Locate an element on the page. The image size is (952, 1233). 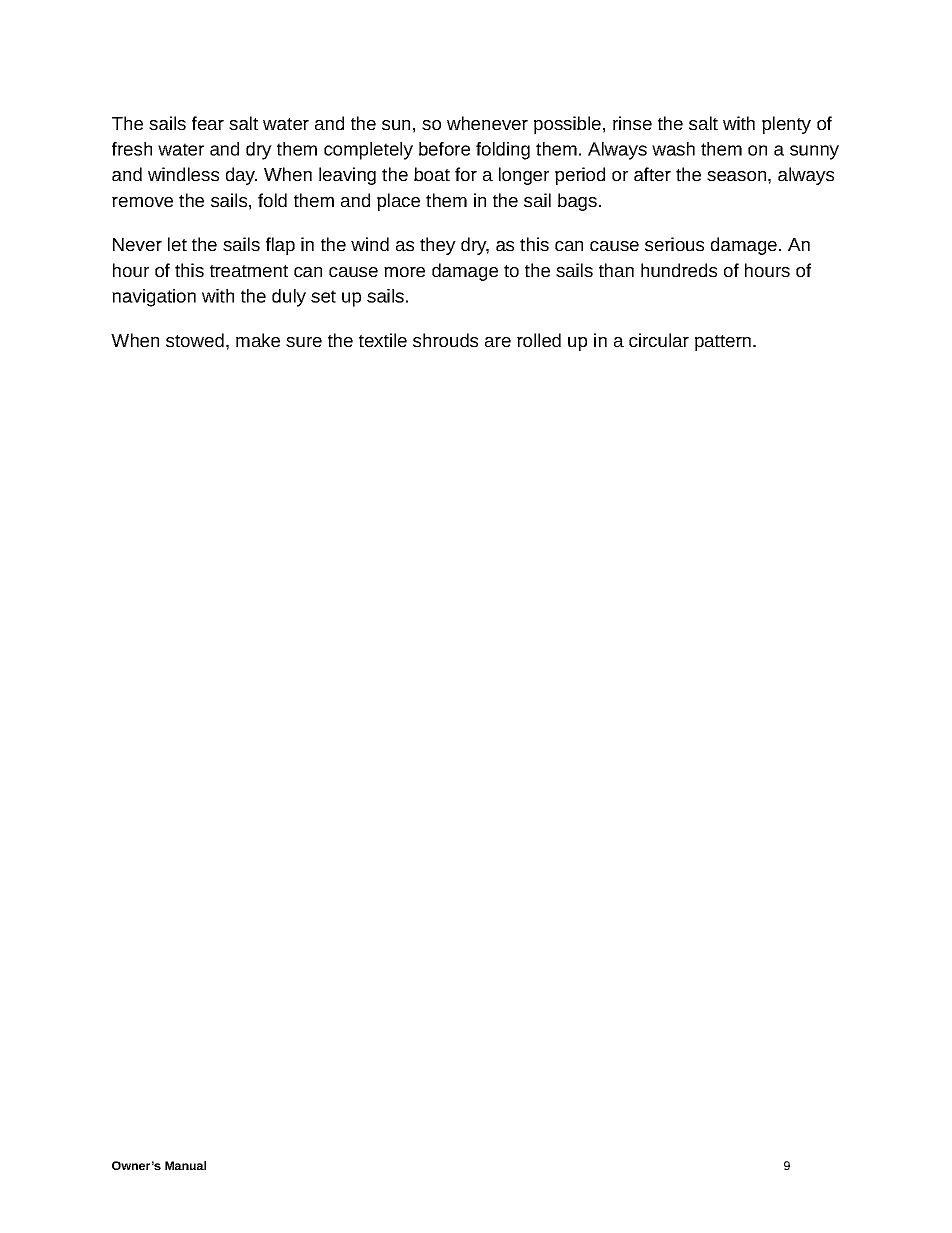
are is located at coordinates (498, 342).
